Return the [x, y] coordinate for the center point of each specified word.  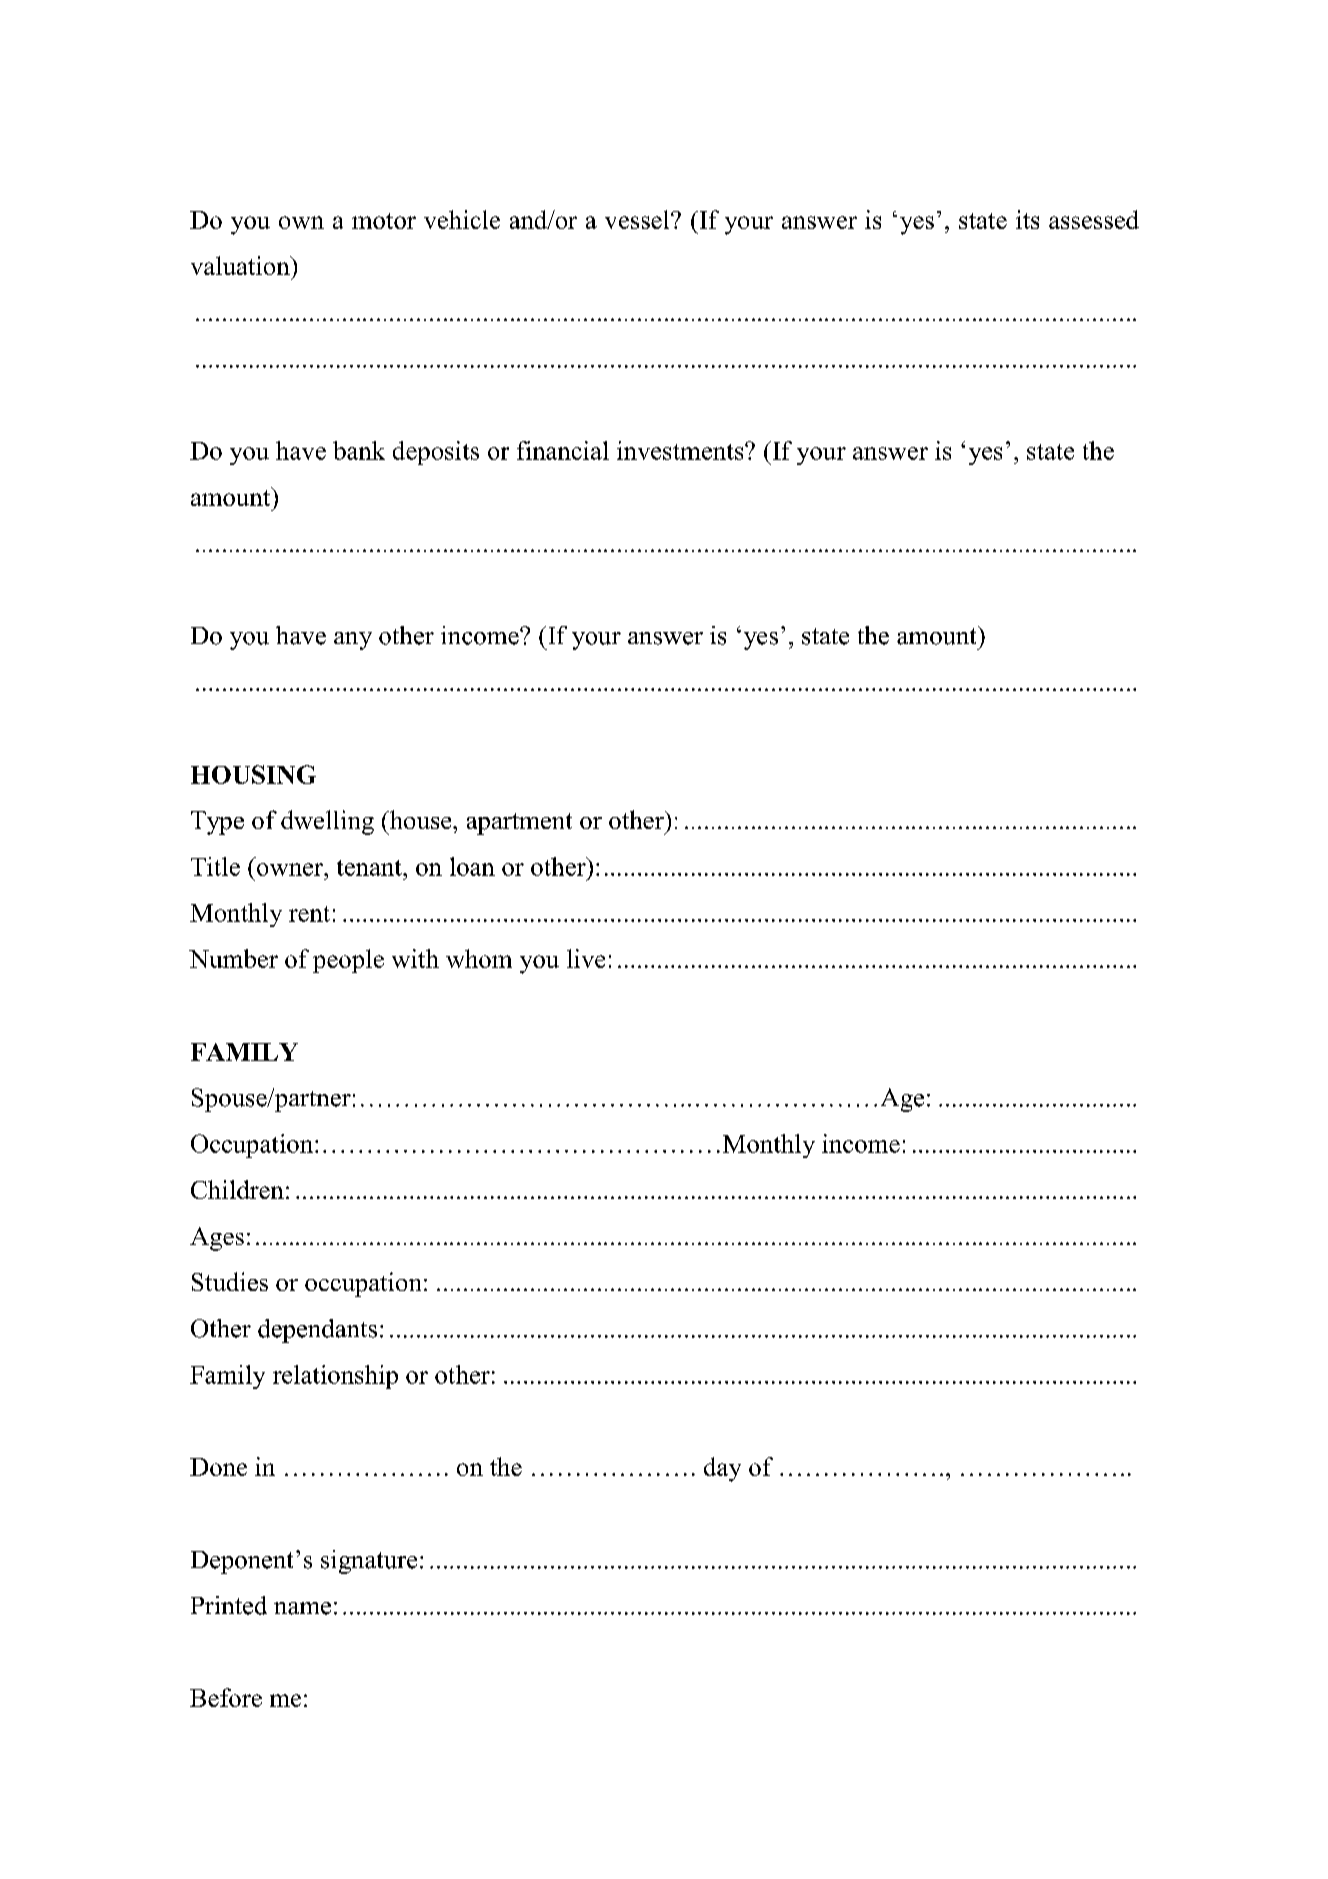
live [586, 958]
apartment [519, 824]
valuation [241, 265]
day [722, 1469]
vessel [638, 219]
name [302, 1608]
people [348, 961]
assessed [1094, 219]
